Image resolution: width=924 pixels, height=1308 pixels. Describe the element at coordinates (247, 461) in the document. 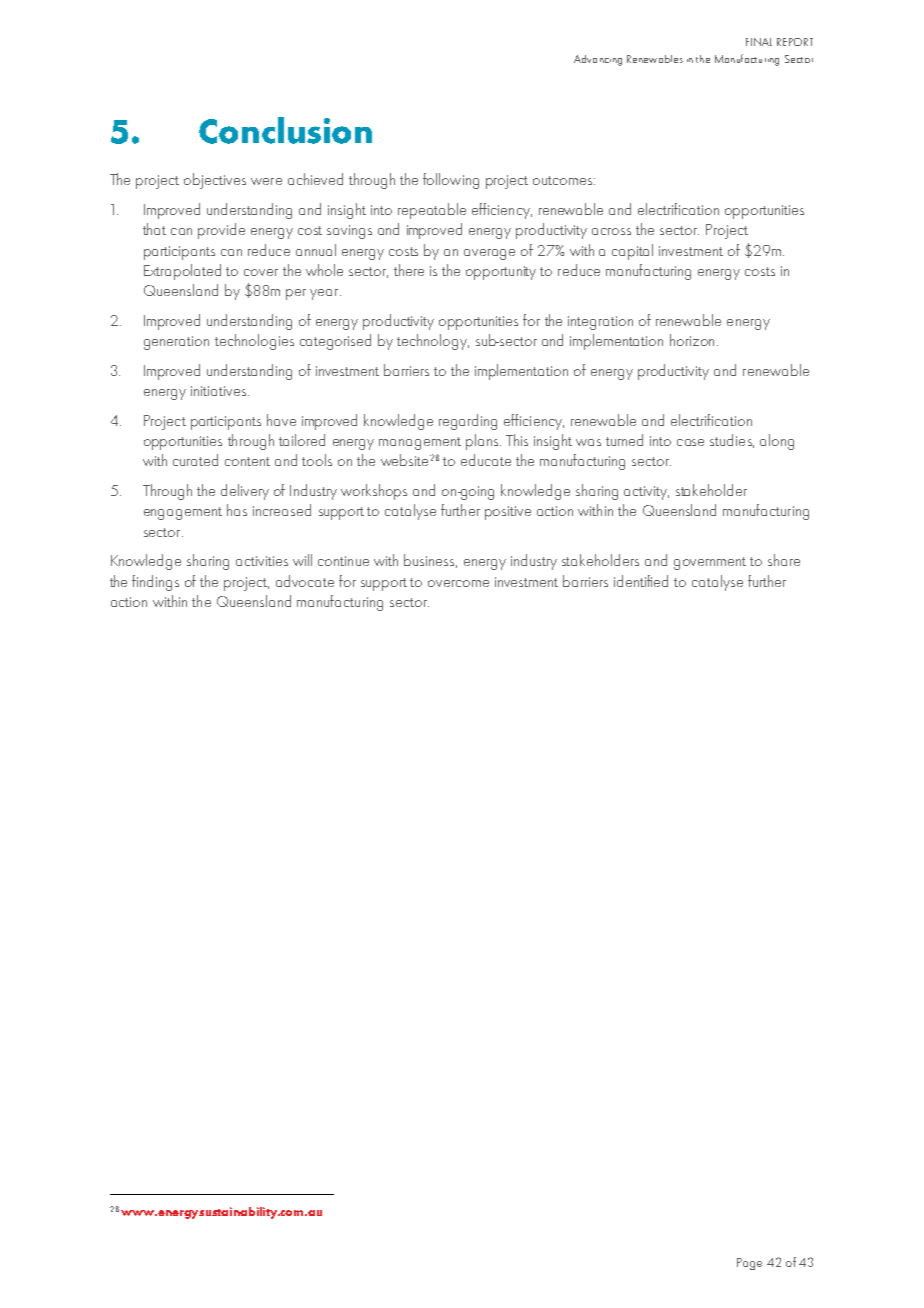

I see `content` at that location.
